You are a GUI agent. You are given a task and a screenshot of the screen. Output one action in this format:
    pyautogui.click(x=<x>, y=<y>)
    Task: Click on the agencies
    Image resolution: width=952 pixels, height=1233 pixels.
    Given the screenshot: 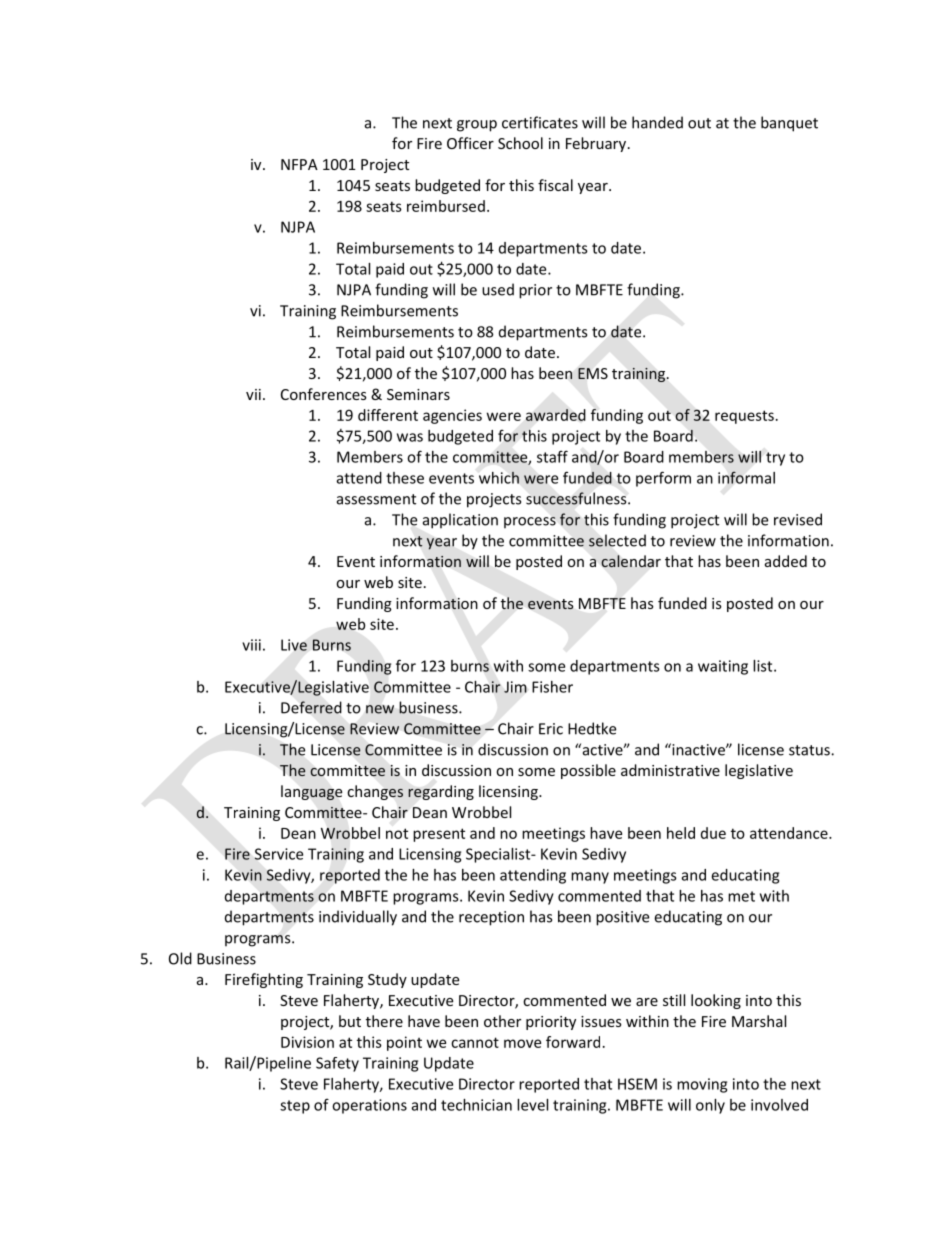 What is the action you would take?
    pyautogui.click(x=452, y=416)
